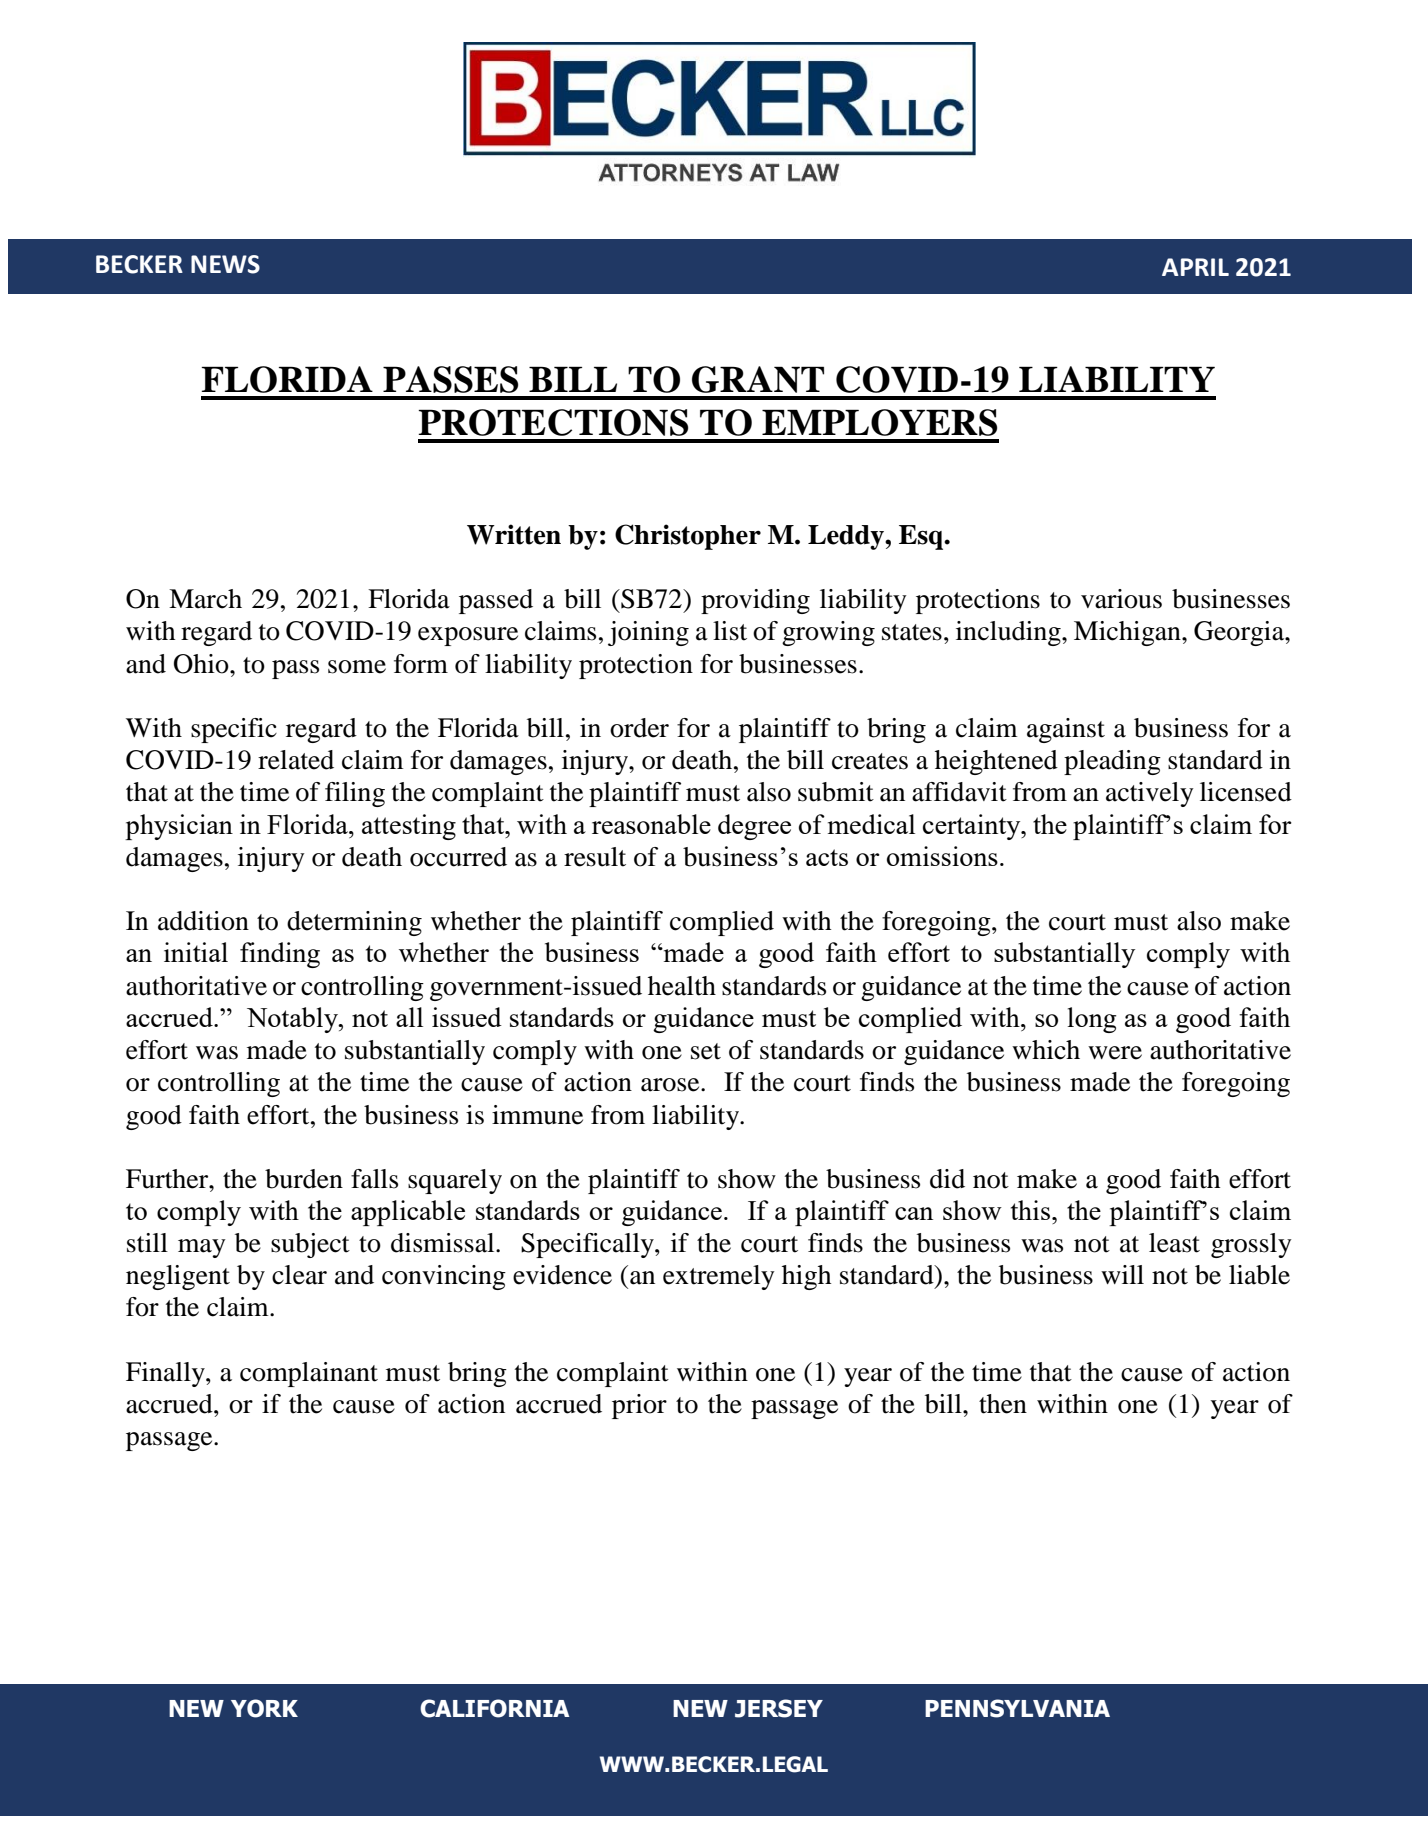 The width and height of the page is (1428, 1848). I want to click on GRANT, so click(758, 379).
